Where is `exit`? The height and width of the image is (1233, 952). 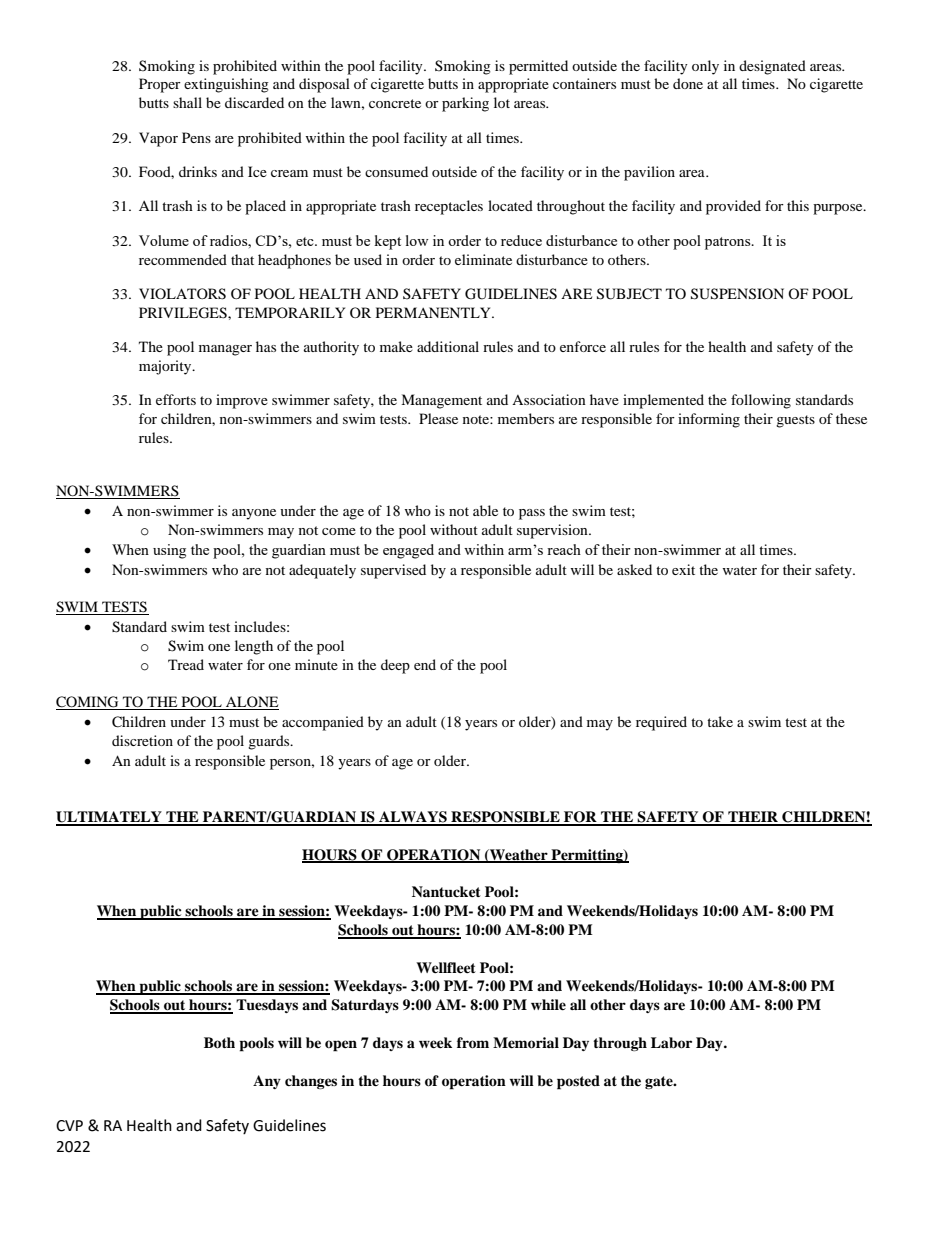 exit is located at coordinates (683, 569).
